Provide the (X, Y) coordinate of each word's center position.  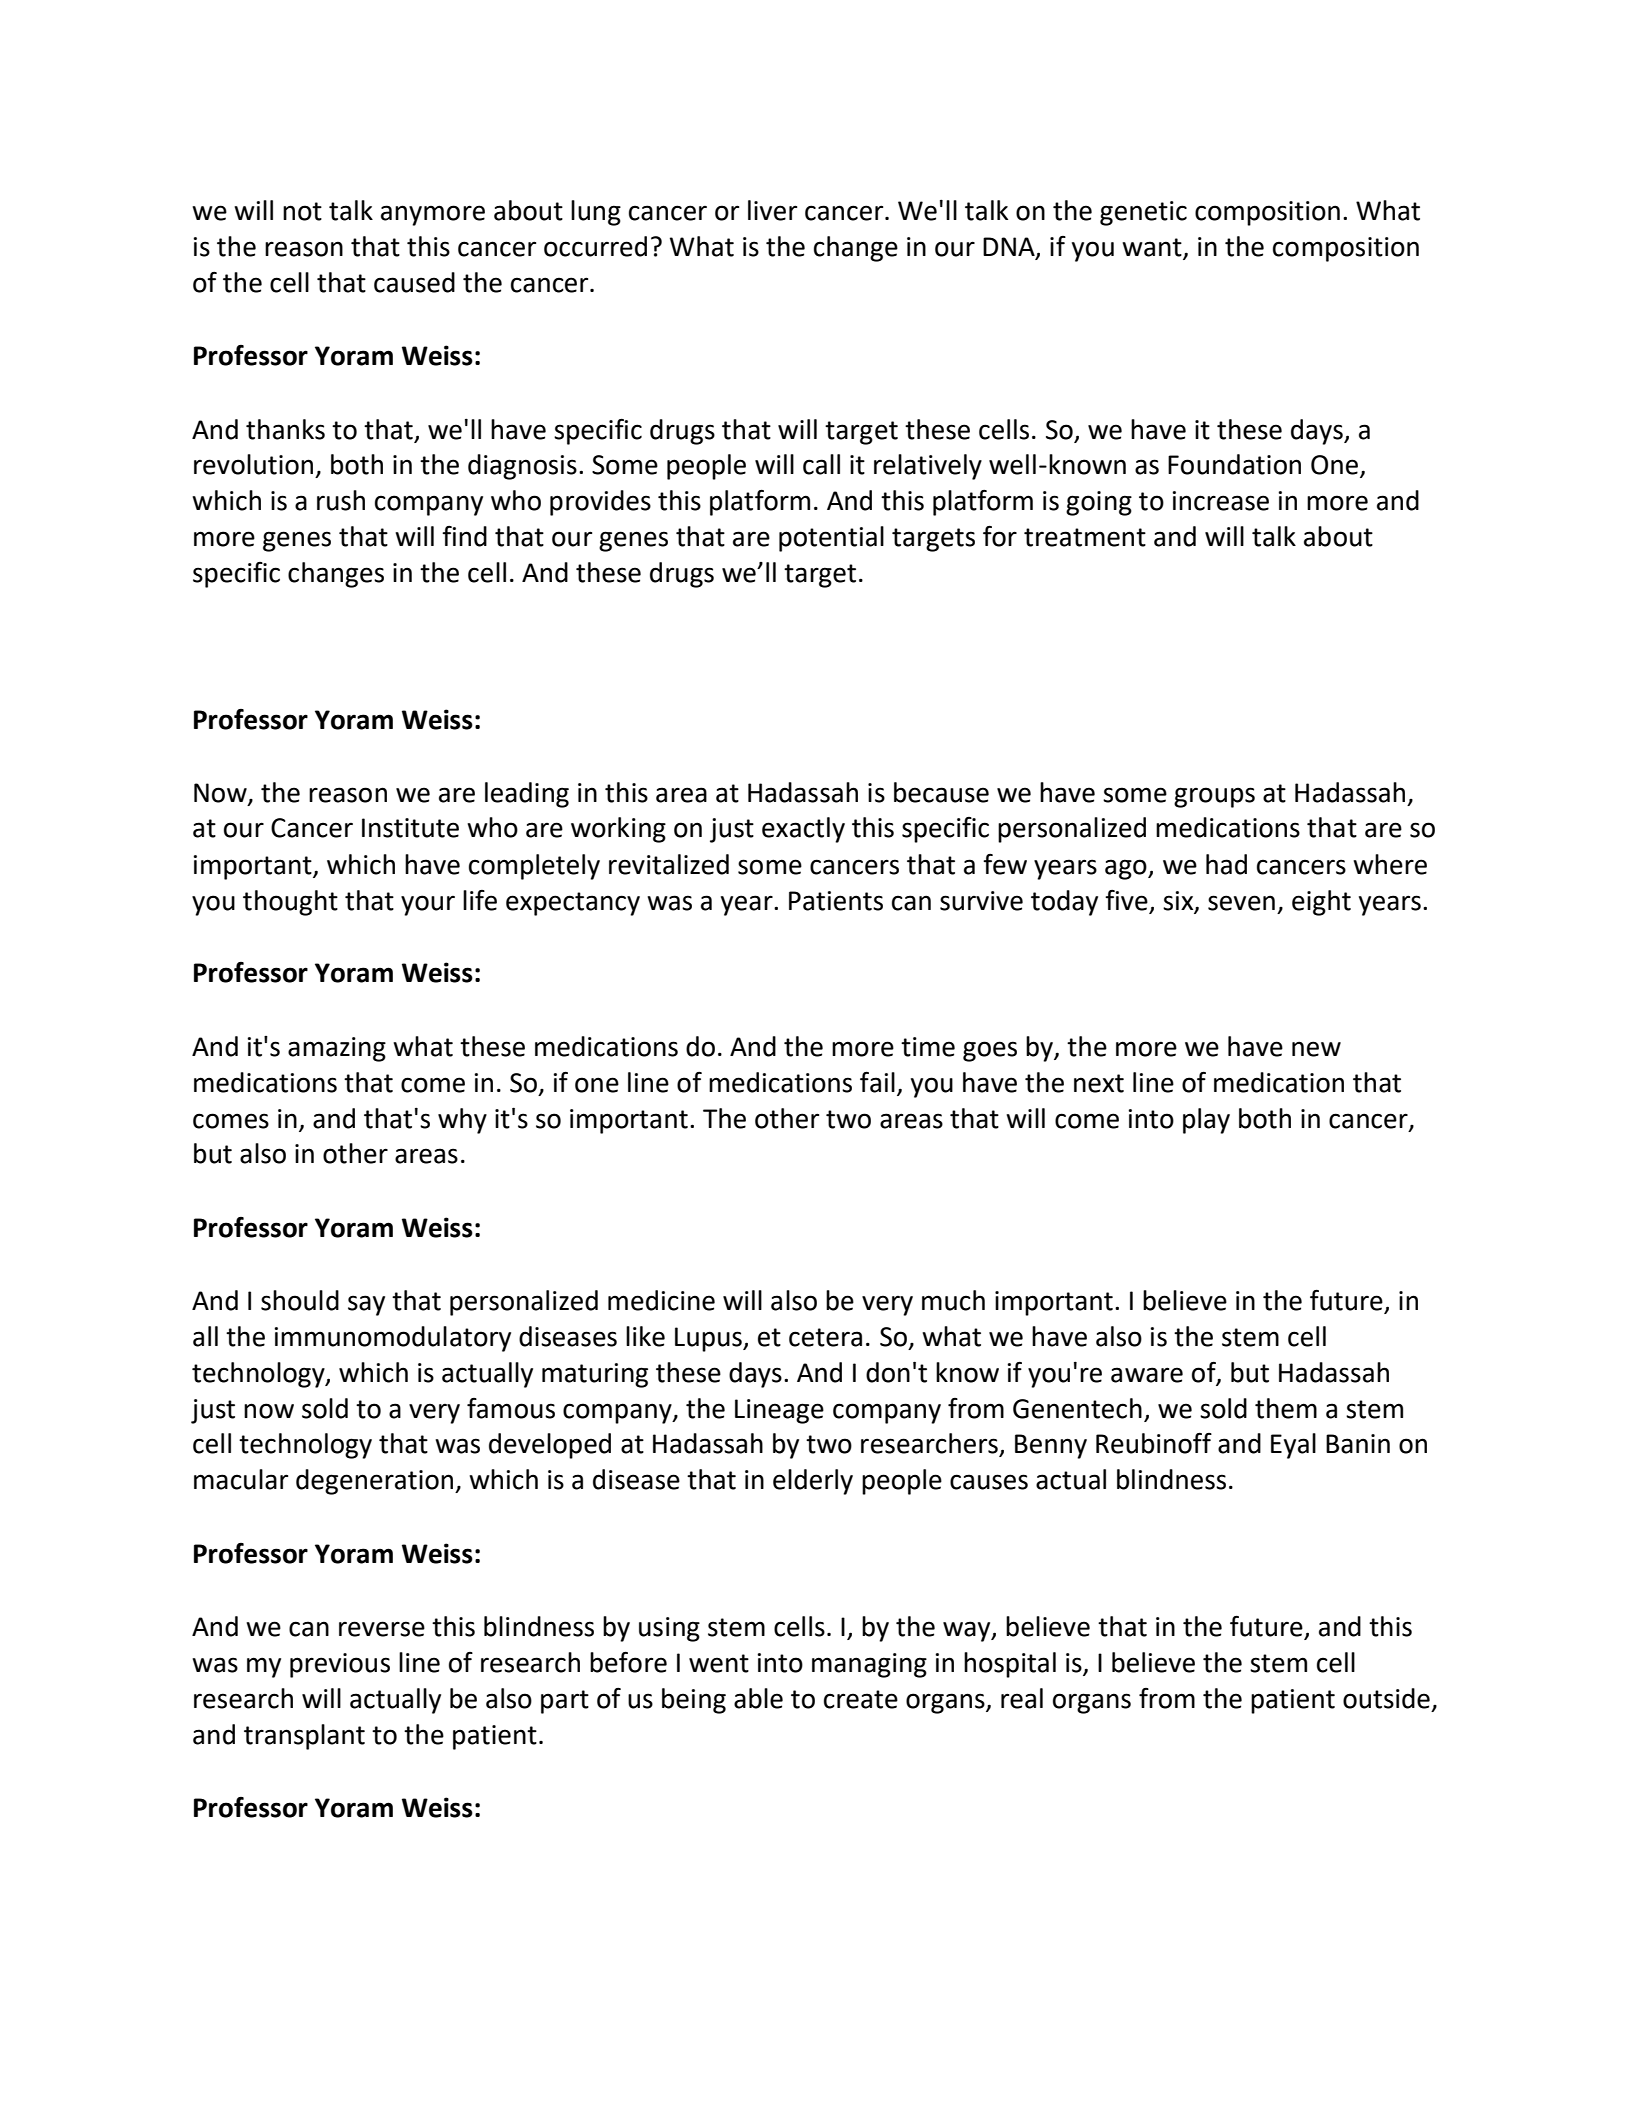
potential (831, 539)
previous (340, 1665)
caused (414, 282)
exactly (803, 830)
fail (877, 1082)
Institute (410, 828)
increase (1221, 501)
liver (772, 210)
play (1206, 1121)
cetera (825, 1337)
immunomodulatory (393, 1339)
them (1286, 1408)
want (1152, 247)
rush (341, 500)
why (462, 1121)
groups (1214, 797)
